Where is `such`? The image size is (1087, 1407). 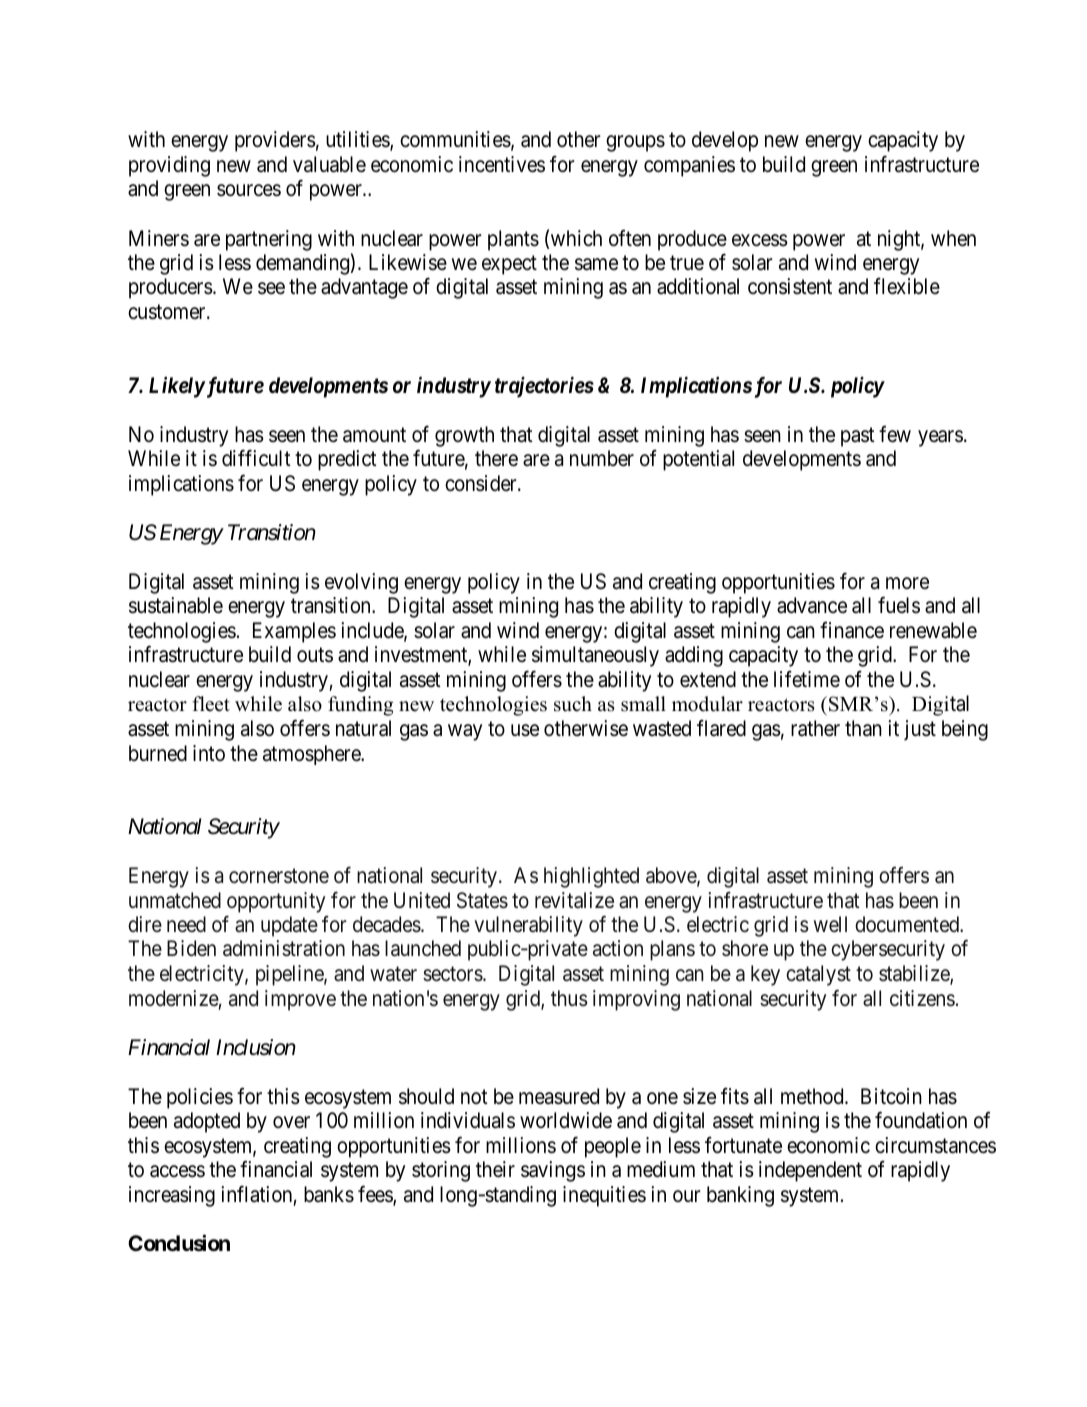 such is located at coordinates (573, 704).
